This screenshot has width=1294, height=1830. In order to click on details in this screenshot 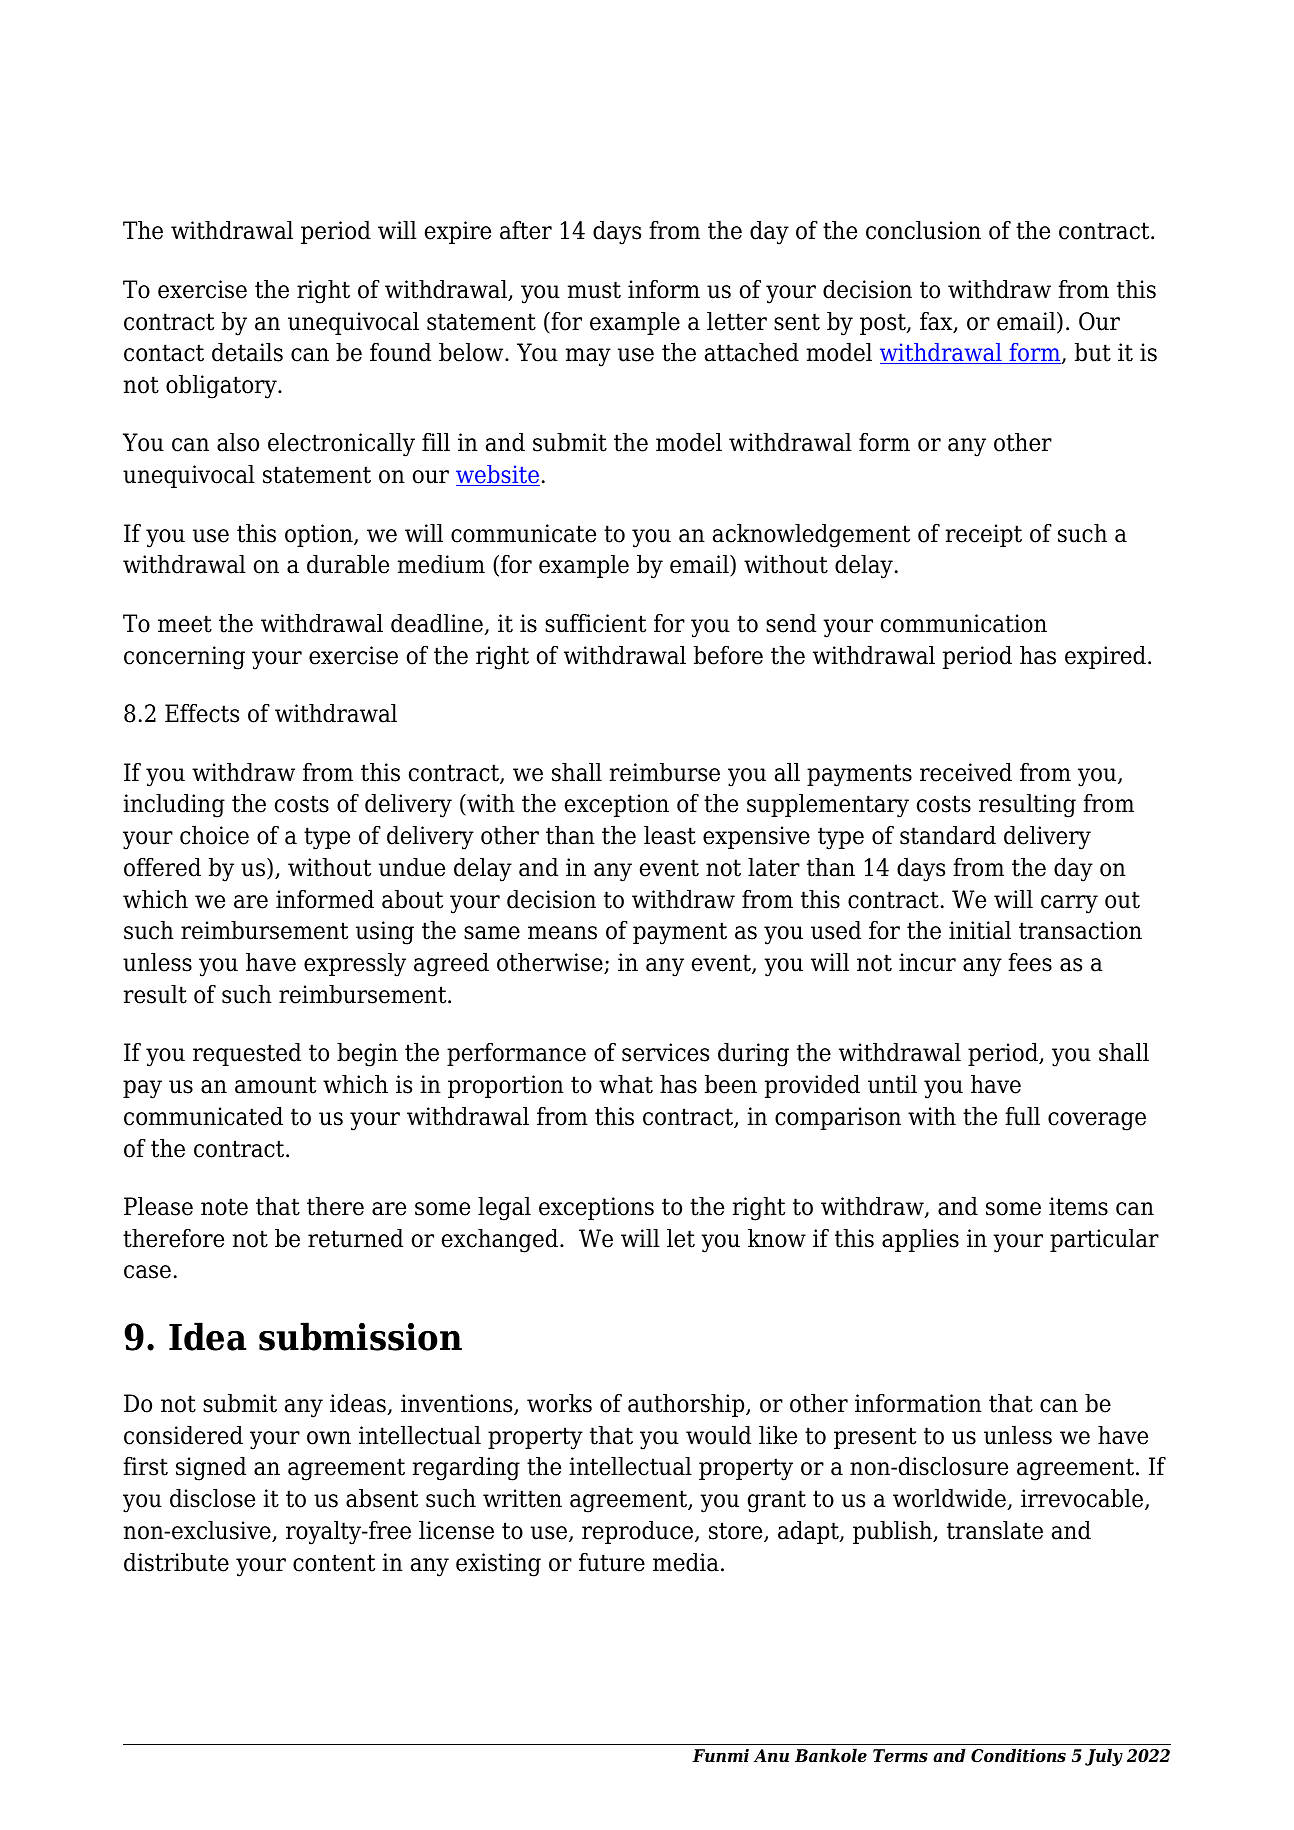, I will do `click(247, 352)`.
